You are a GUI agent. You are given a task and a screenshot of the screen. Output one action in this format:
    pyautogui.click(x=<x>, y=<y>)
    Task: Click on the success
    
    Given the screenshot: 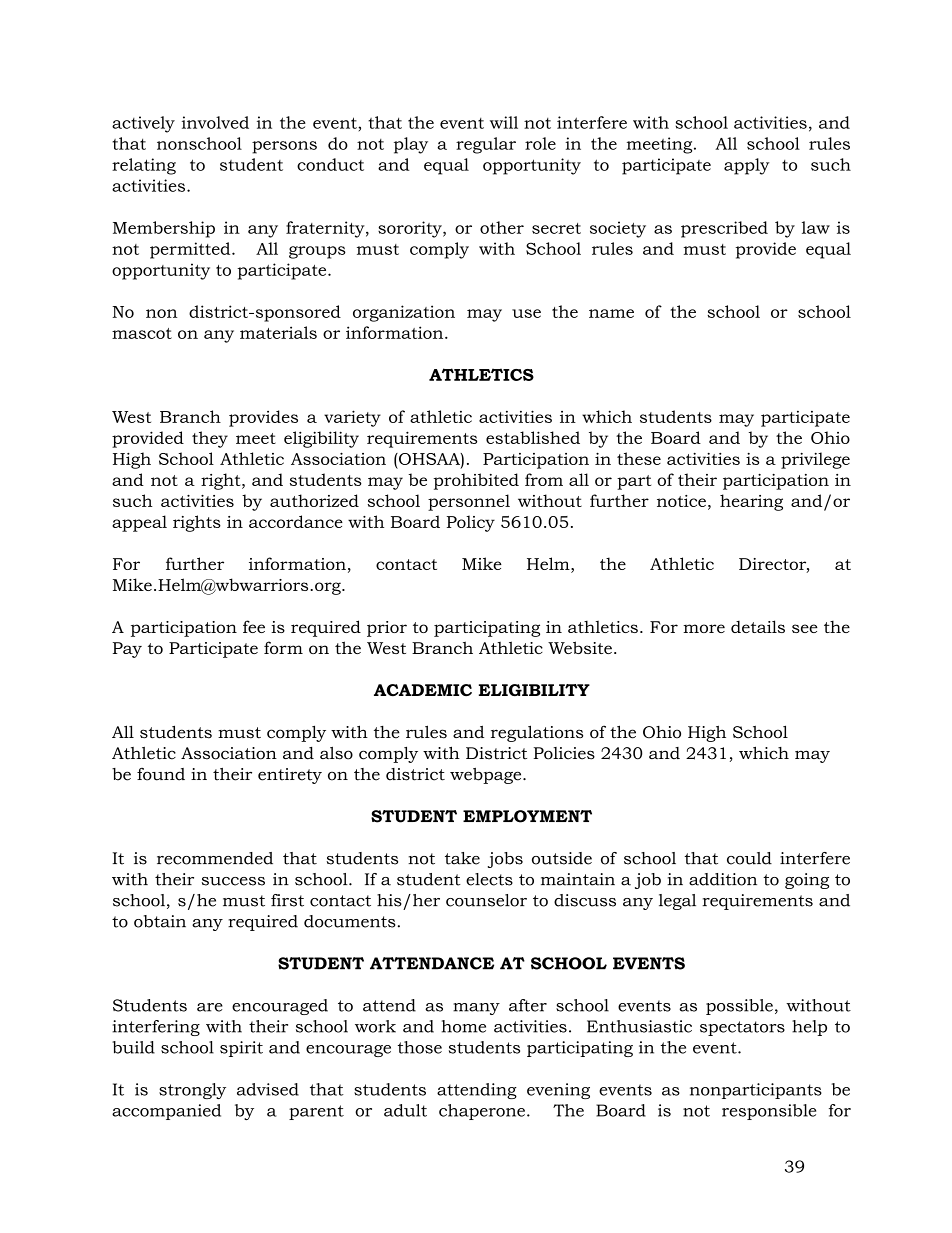 What is the action you would take?
    pyautogui.click(x=233, y=881)
